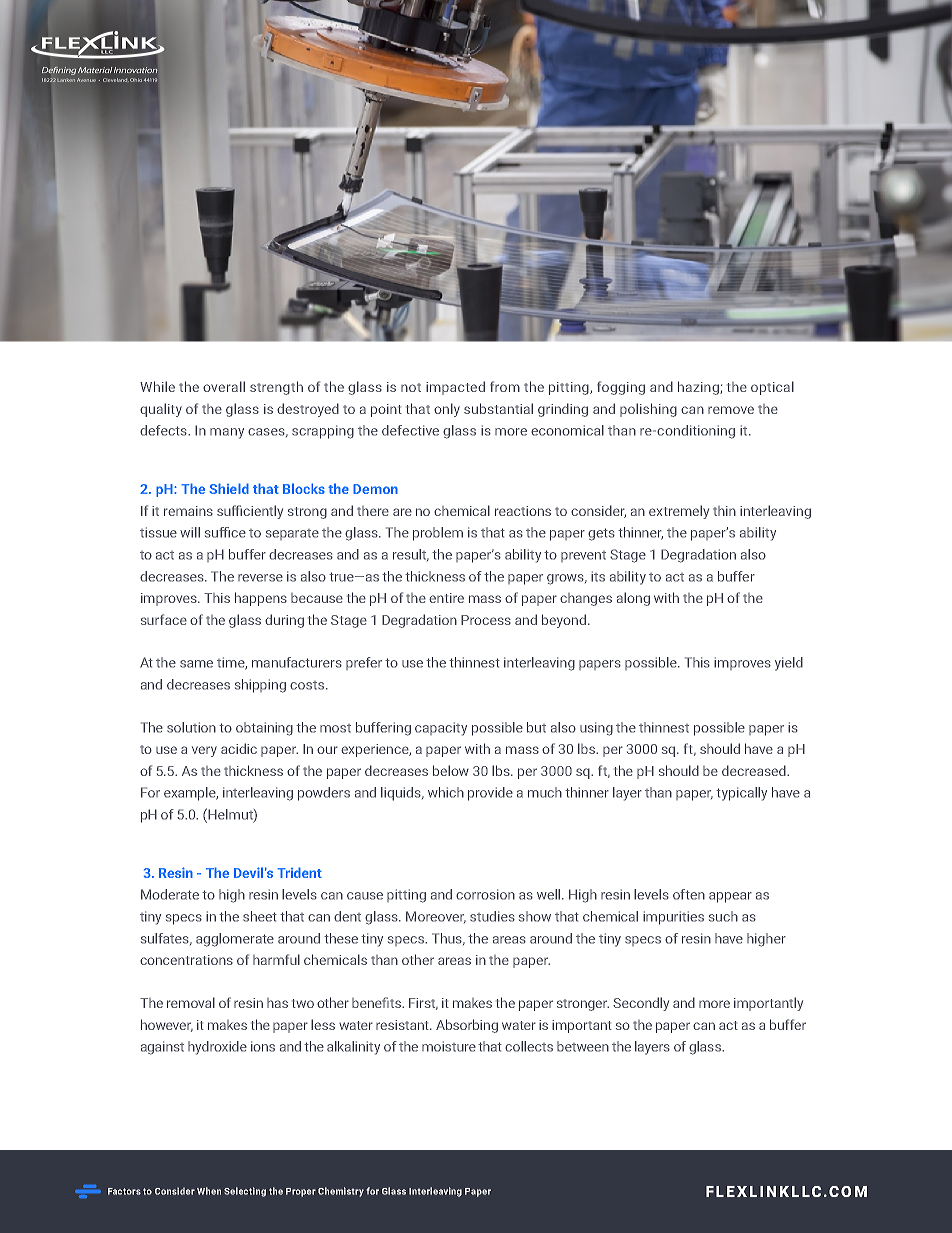 The height and width of the screenshot is (1233, 952). I want to click on Process, so click(486, 620).
